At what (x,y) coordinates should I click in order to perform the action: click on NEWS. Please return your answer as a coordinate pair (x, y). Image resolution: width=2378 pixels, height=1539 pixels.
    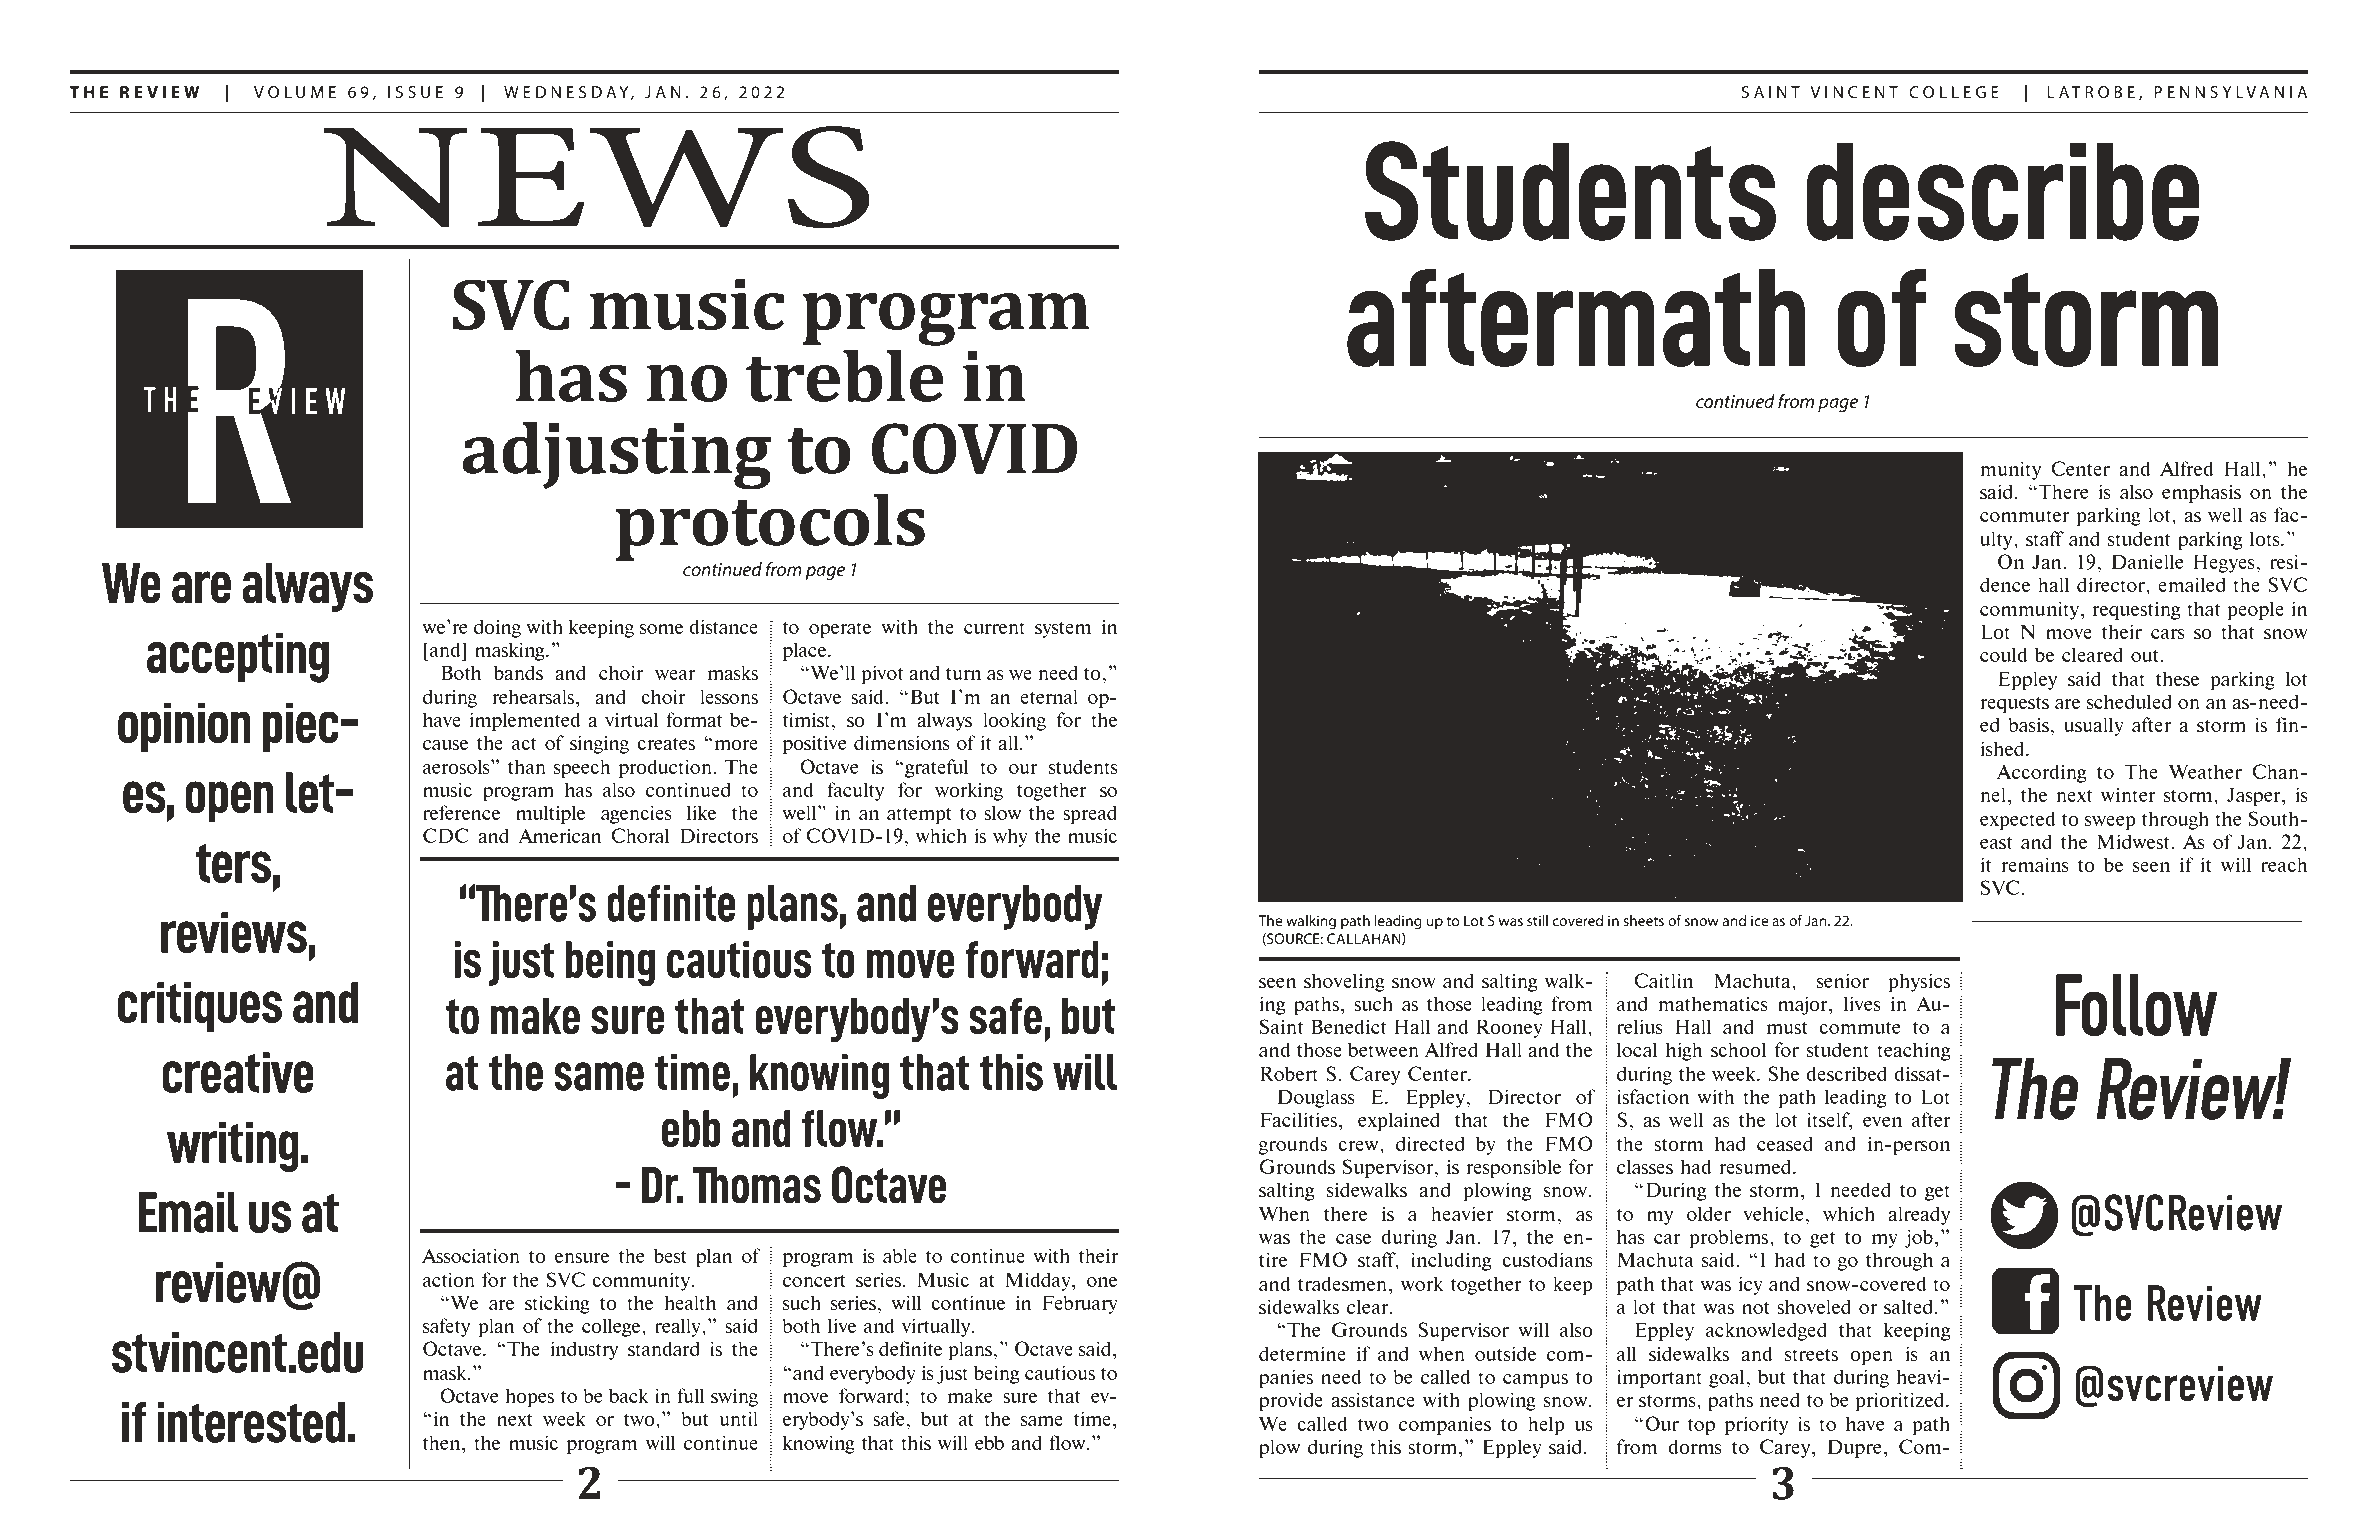
    Looking at the image, I should click on (596, 177).
